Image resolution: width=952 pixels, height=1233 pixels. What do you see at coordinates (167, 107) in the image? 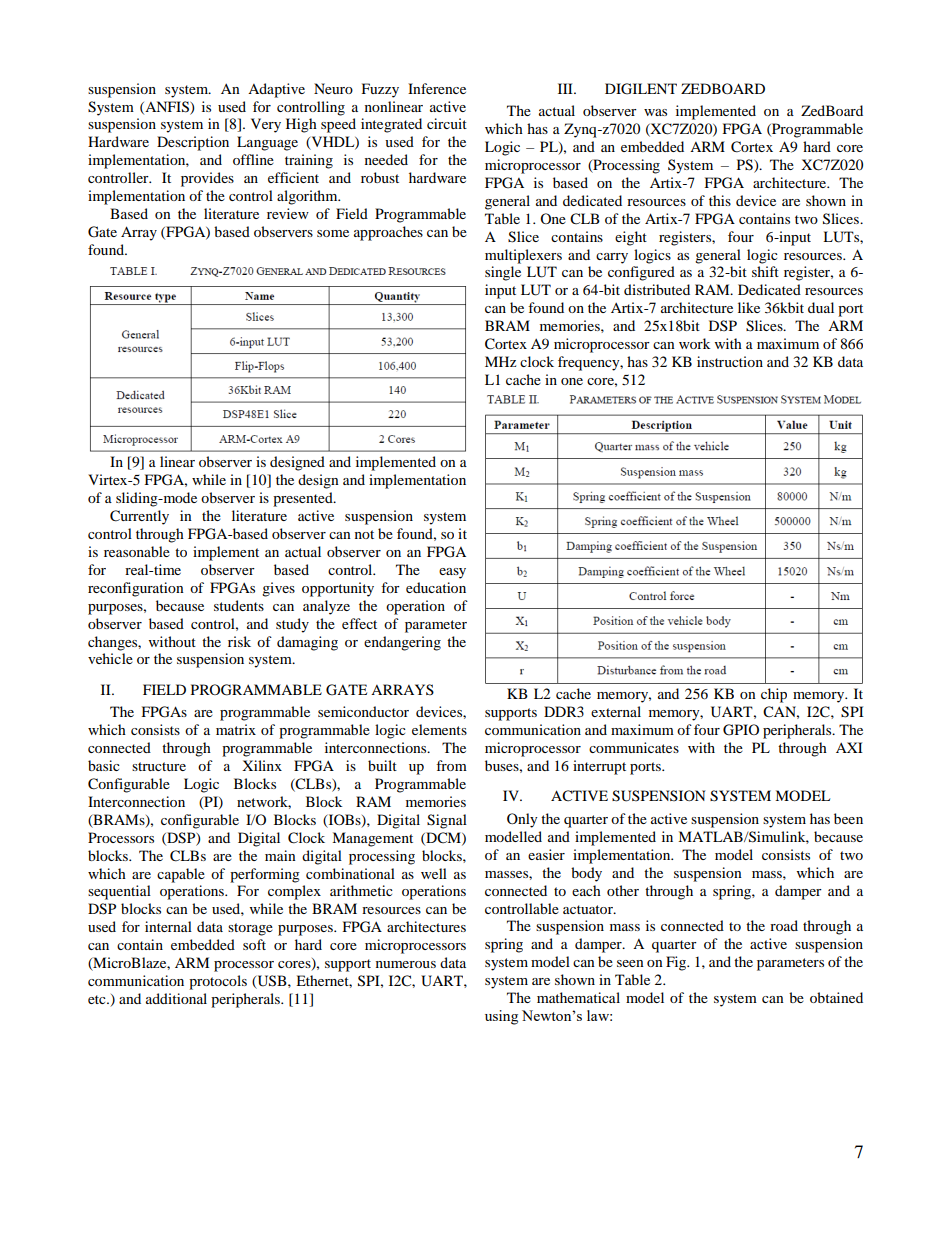
I see `ANFIS` at bounding box center [167, 107].
